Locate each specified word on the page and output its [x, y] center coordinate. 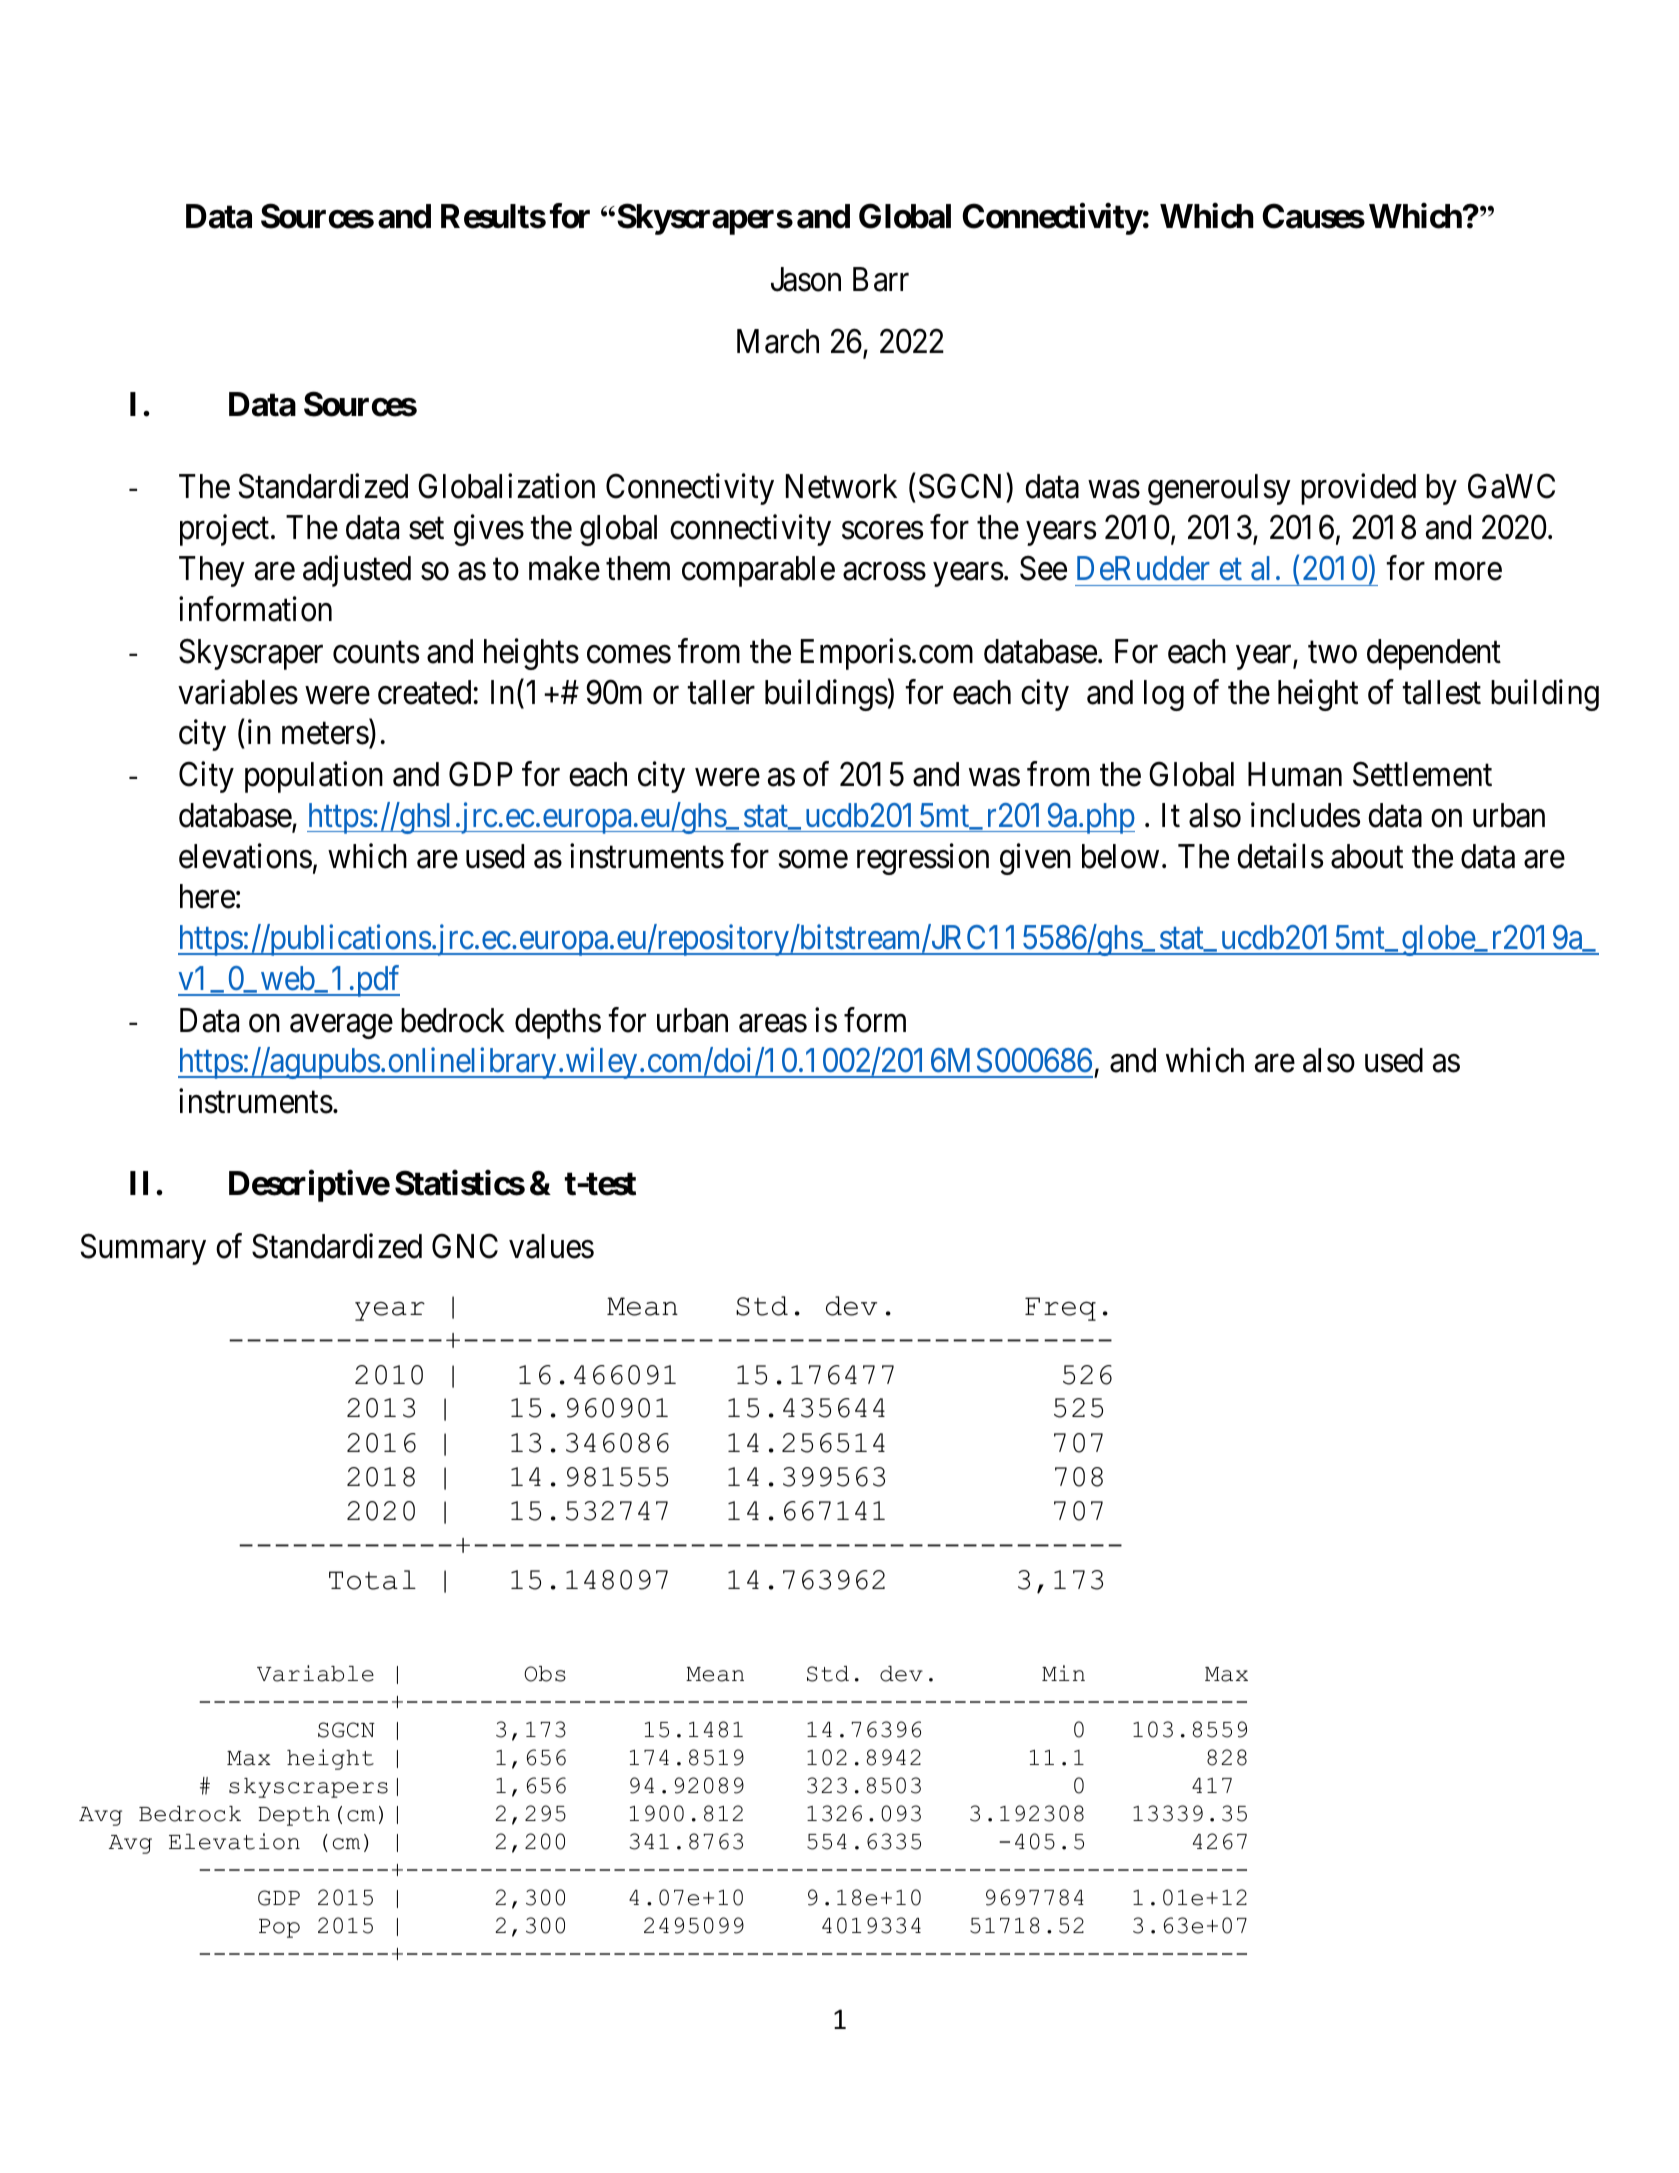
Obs [545, 1674]
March [778, 341]
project [224, 530]
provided [1358, 489]
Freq [1060, 1309]
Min [1063, 1673]
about [1367, 856]
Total [372, 1580]
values [551, 1246]
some [813, 859]
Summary [143, 1249]
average [341, 1026]
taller [721, 692]
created [424, 692]
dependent [1434, 654]
